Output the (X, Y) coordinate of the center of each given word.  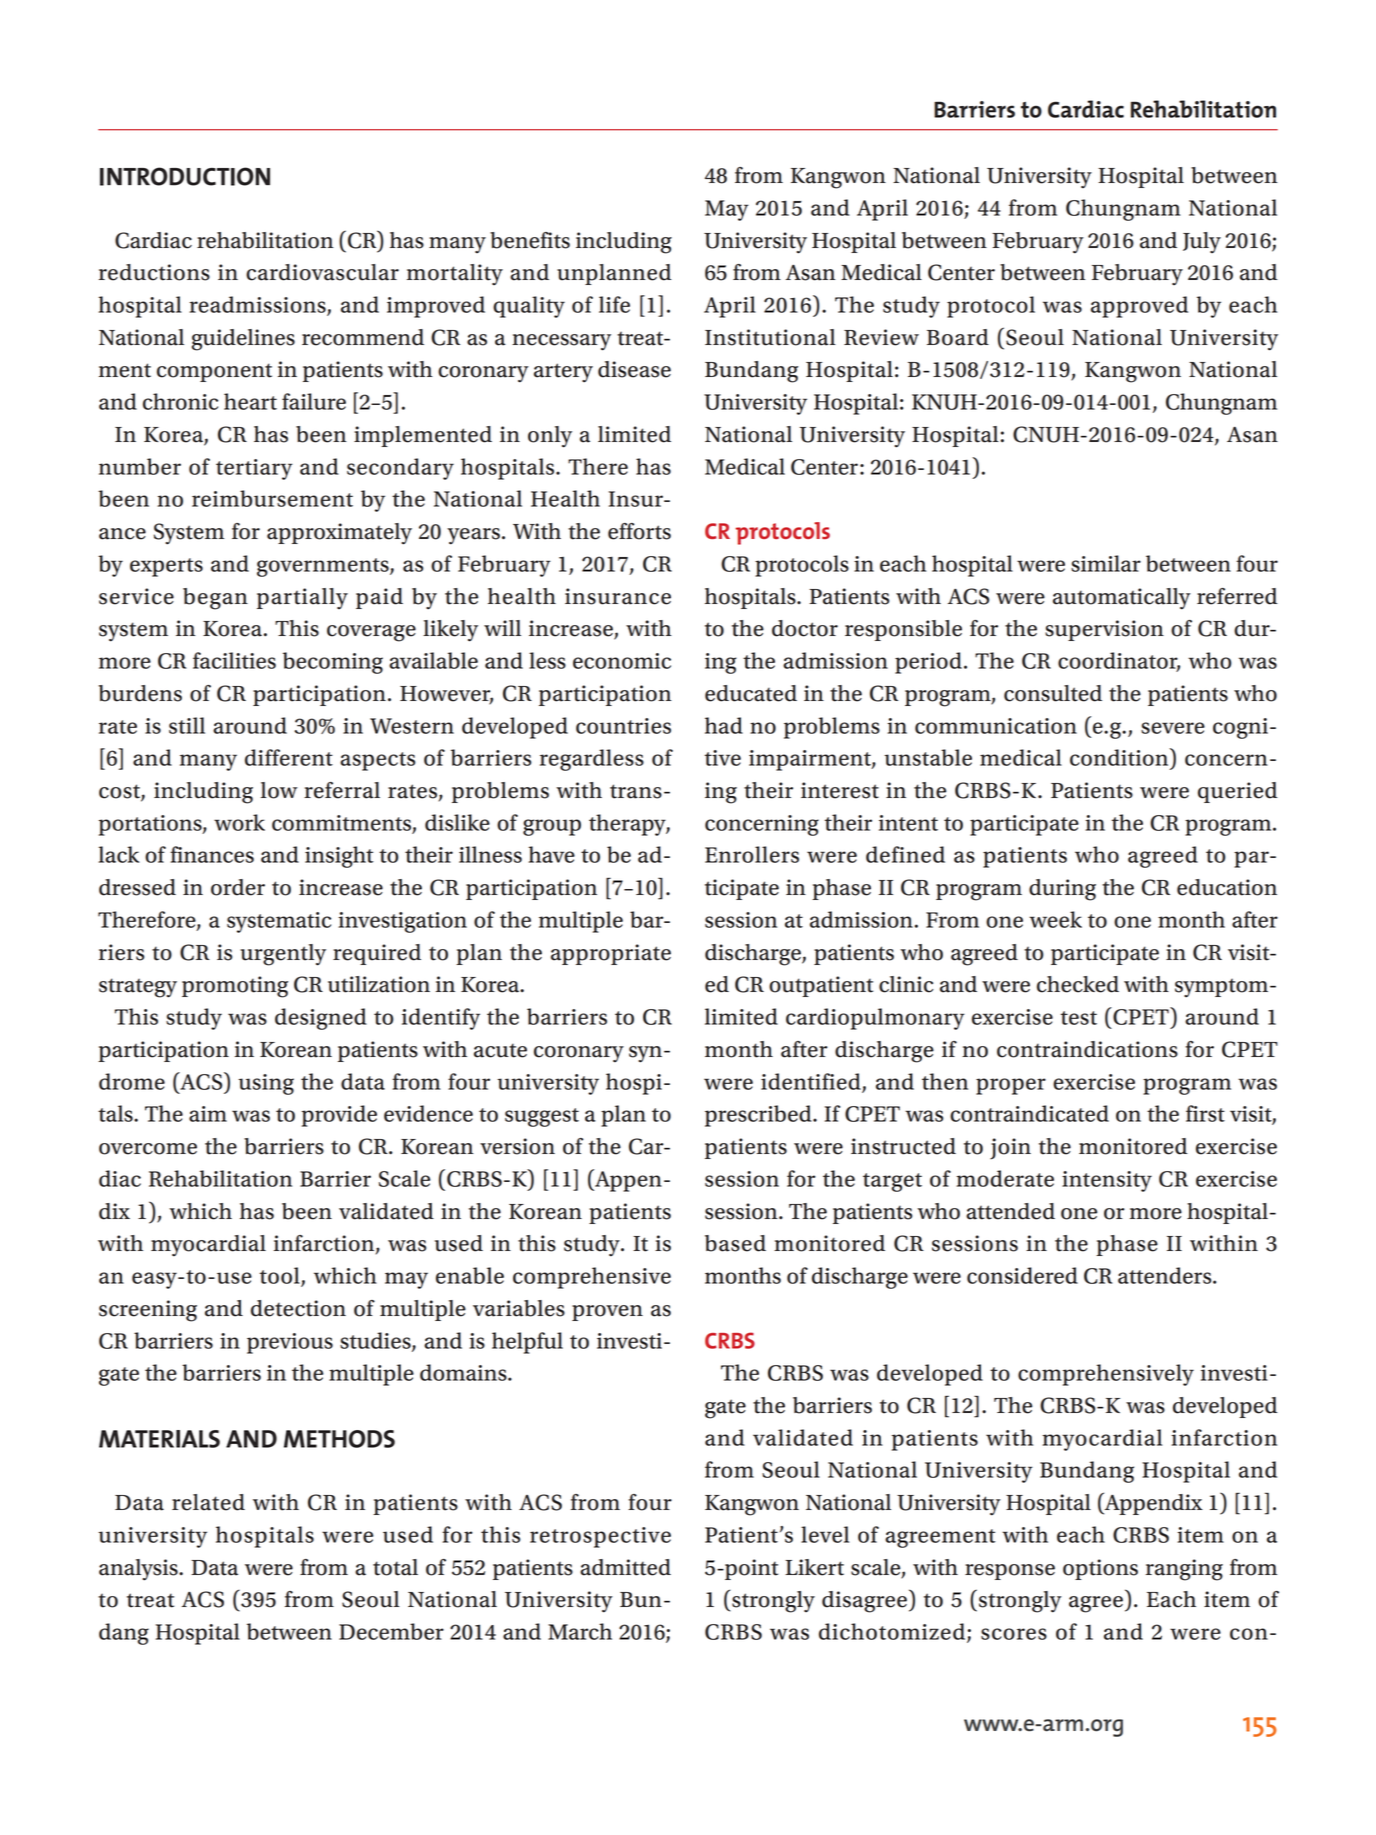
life (614, 304)
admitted (625, 1567)
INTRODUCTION (185, 176)
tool (281, 1276)
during (1062, 890)
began (215, 599)
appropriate (611, 954)
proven (607, 1313)
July (1202, 242)
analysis (139, 1570)
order (238, 887)
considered (1022, 1275)
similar (1106, 563)
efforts (639, 531)
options (1100, 1569)
